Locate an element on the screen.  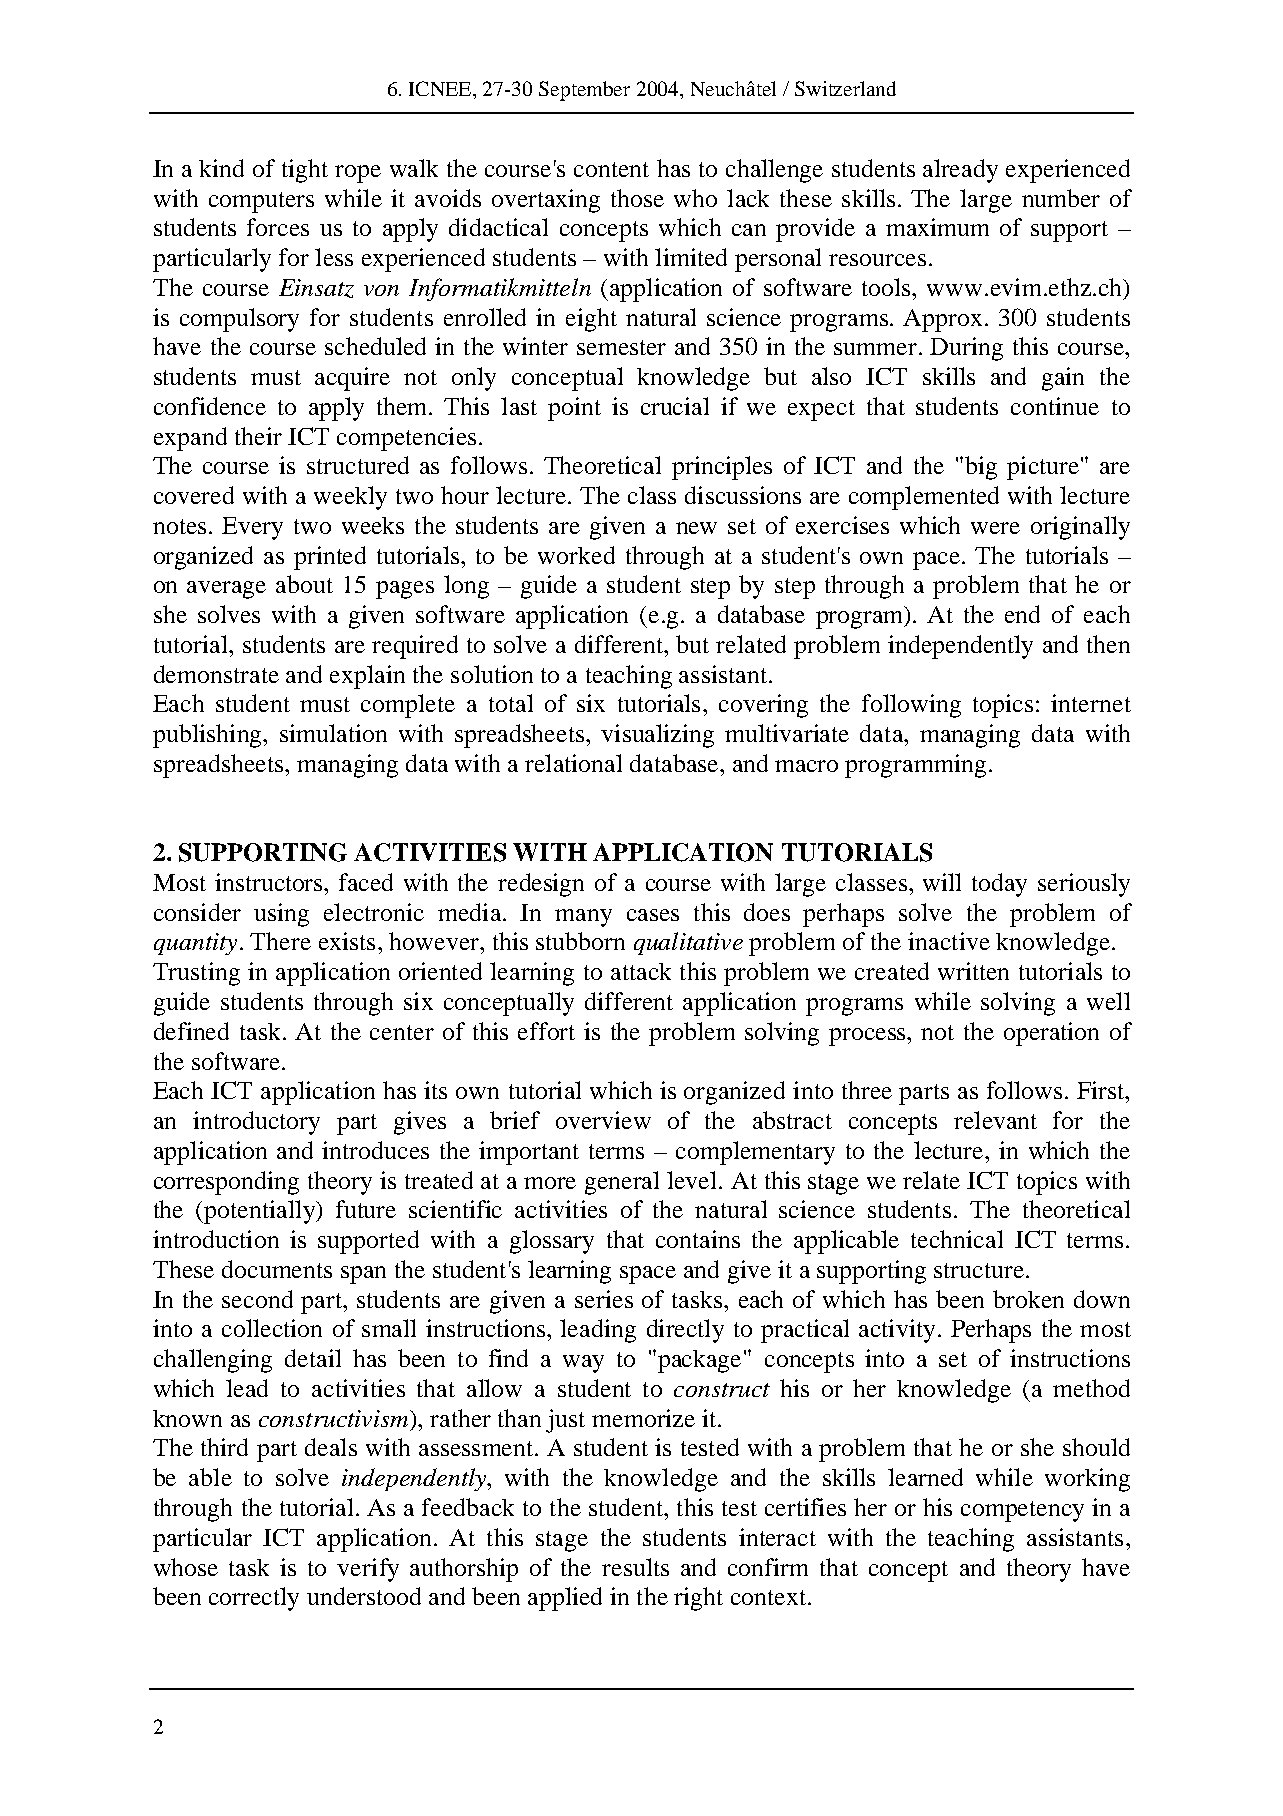
results is located at coordinates (635, 1567).
